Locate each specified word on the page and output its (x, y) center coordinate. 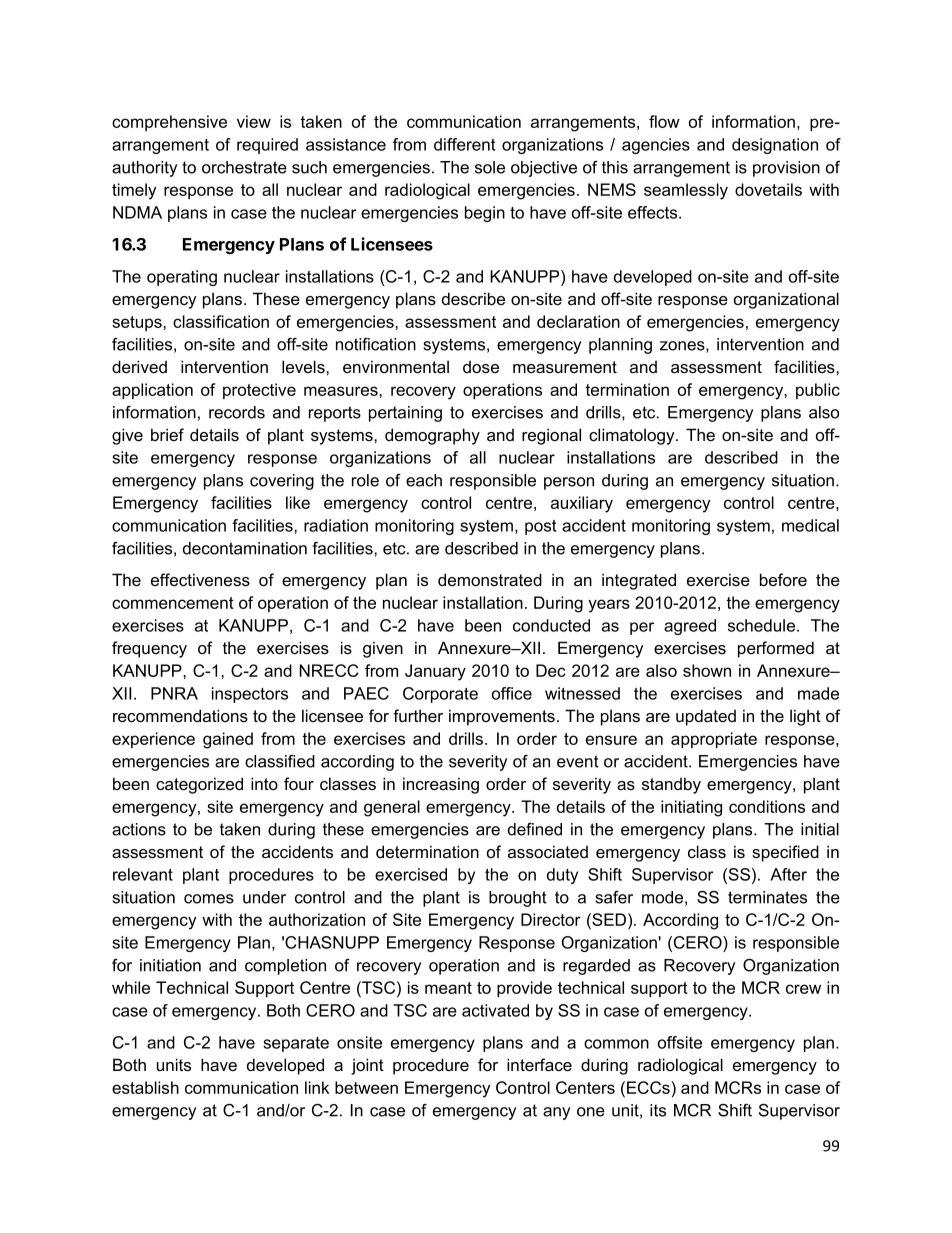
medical (810, 525)
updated (706, 717)
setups (138, 323)
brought (518, 899)
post (540, 527)
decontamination (245, 548)
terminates (767, 897)
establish (145, 1087)
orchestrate (244, 167)
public (818, 391)
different (464, 144)
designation (775, 146)
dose (481, 367)
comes (209, 899)
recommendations (180, 715)
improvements (502, 717)
